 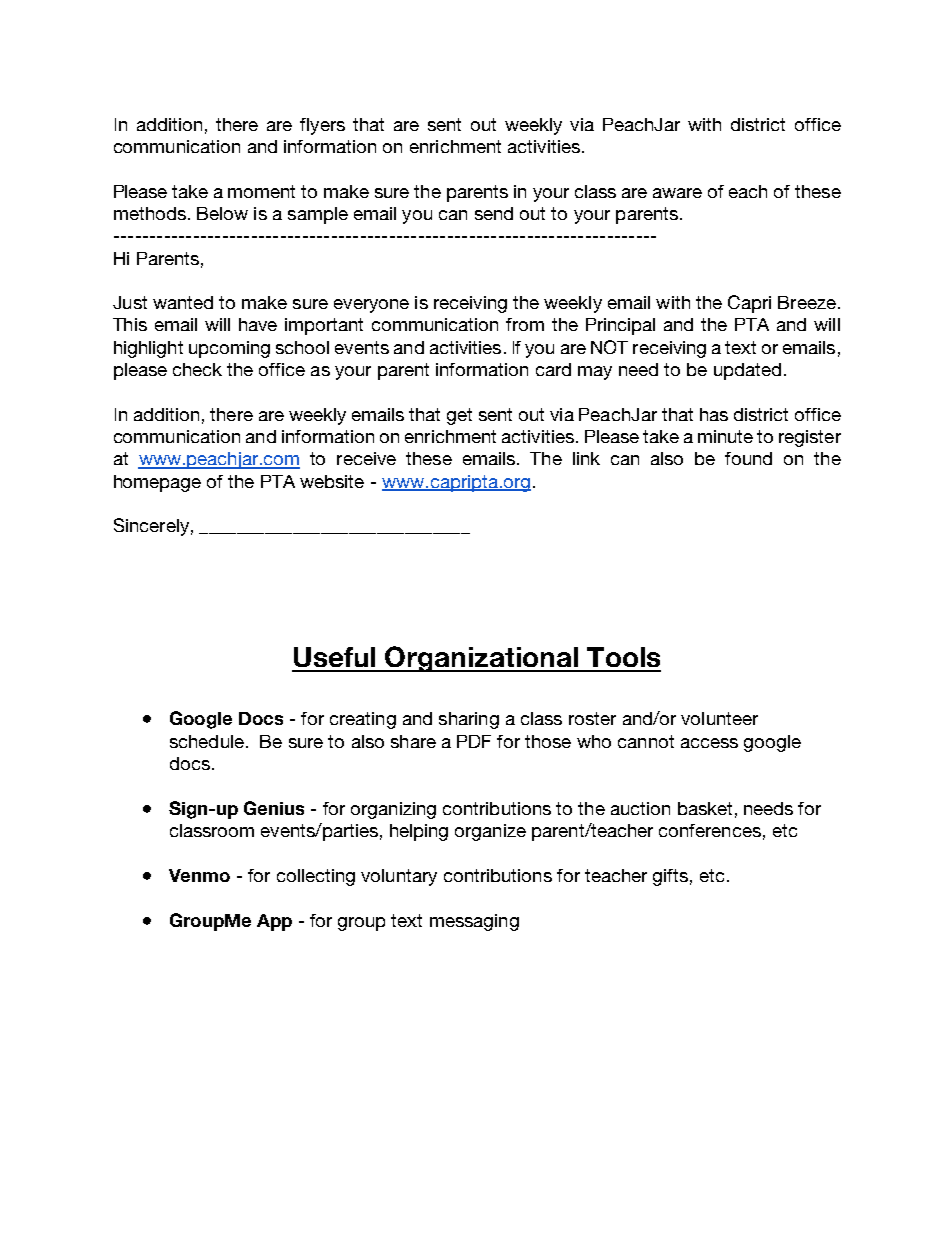 What do you see at coordinates (366, 458) in the screenshot?
I see `receive` at bounding box center [366, 458].
